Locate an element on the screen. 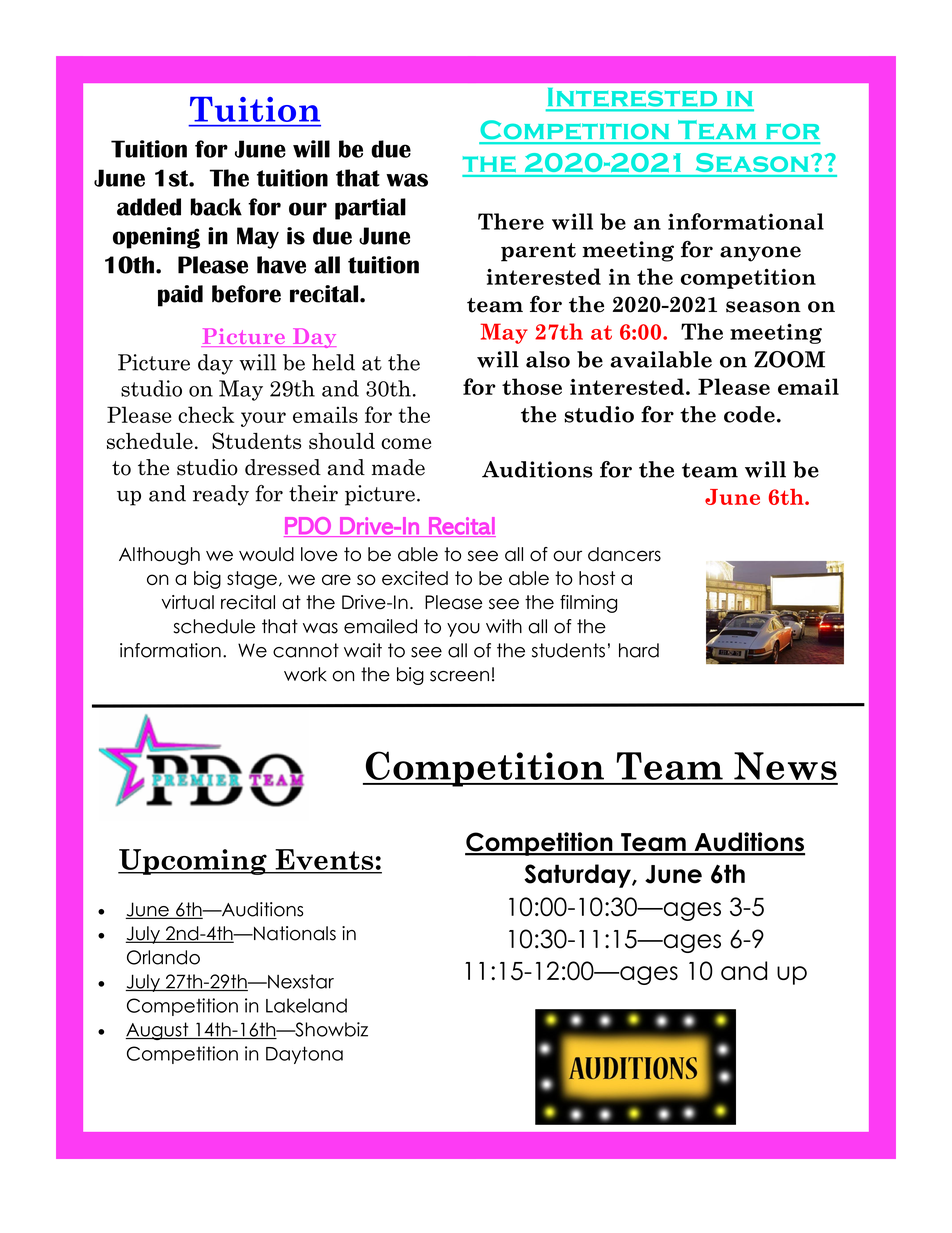 The width and height of the screenshot is (952, 1233). back is located at coordinates (216, 207).
